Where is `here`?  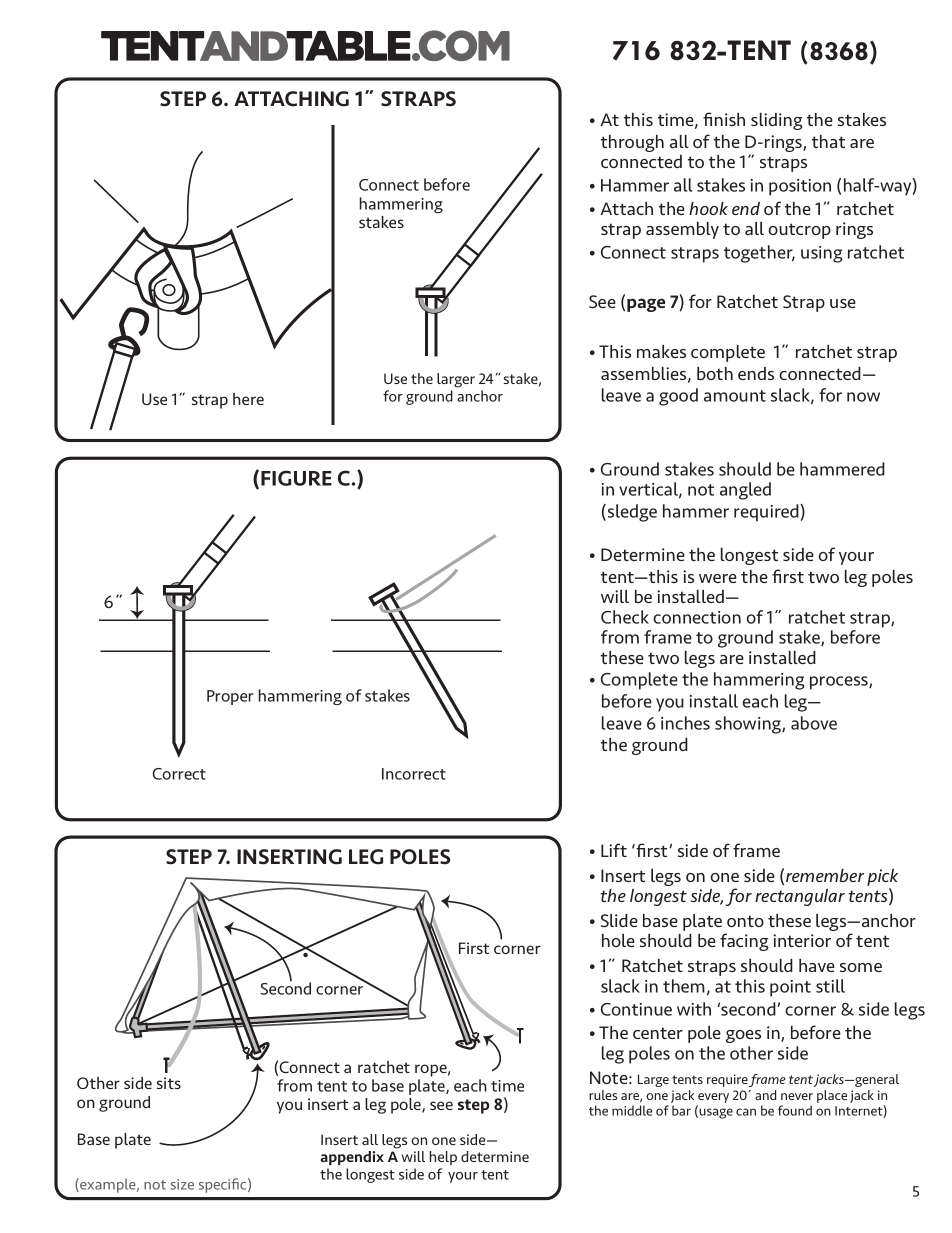 here is located at coordinates (248, 399).
